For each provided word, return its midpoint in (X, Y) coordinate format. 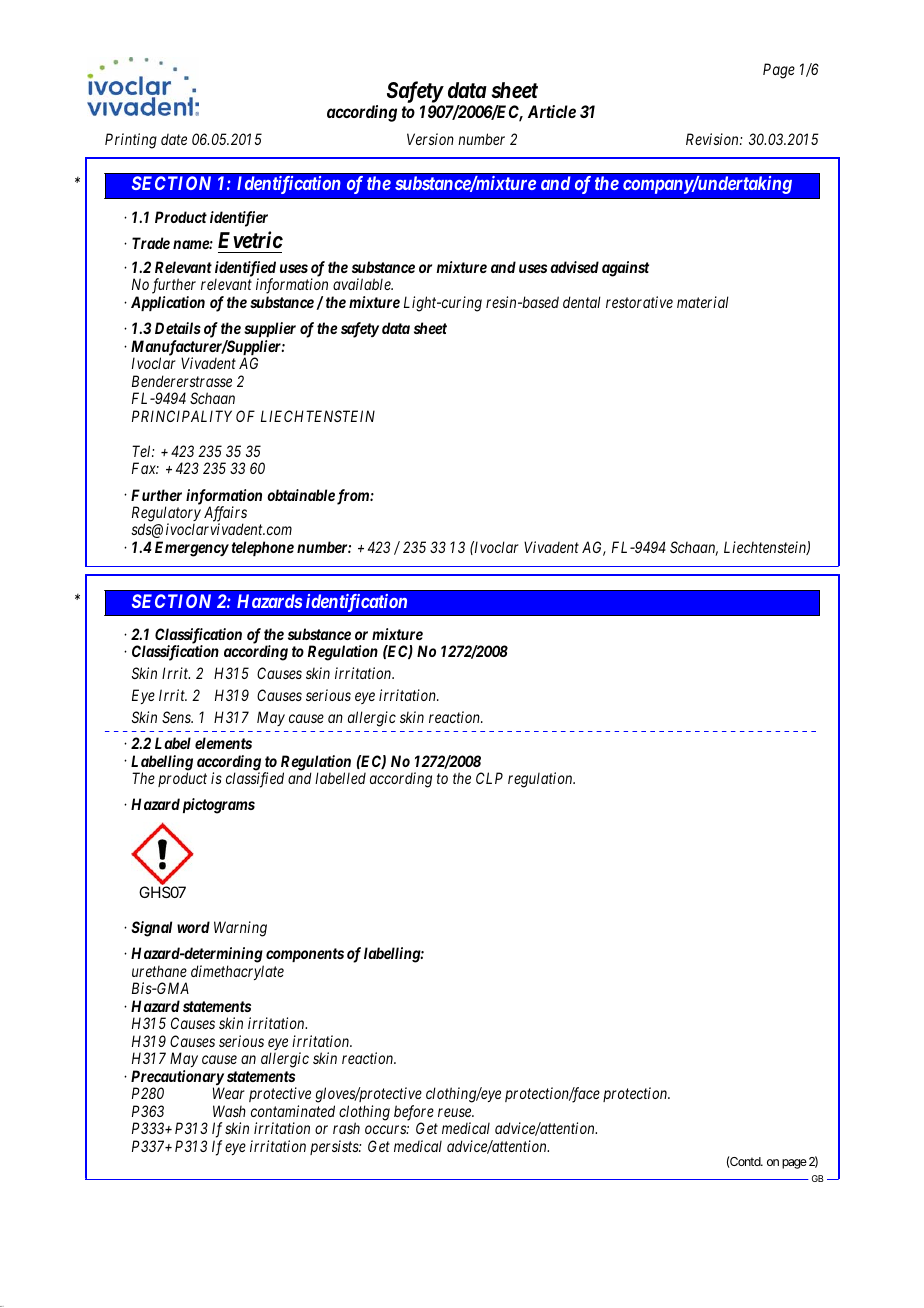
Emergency (192, 549)
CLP (489, 778)
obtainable (301, 495)
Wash (229, 1111)
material (703, 302)
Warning (240, 929)
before (414, 1114)
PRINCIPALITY (182, 416)
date (174, 139)
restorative (639, 302)
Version (430, 139)
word (193, 927)
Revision (713, 139)
